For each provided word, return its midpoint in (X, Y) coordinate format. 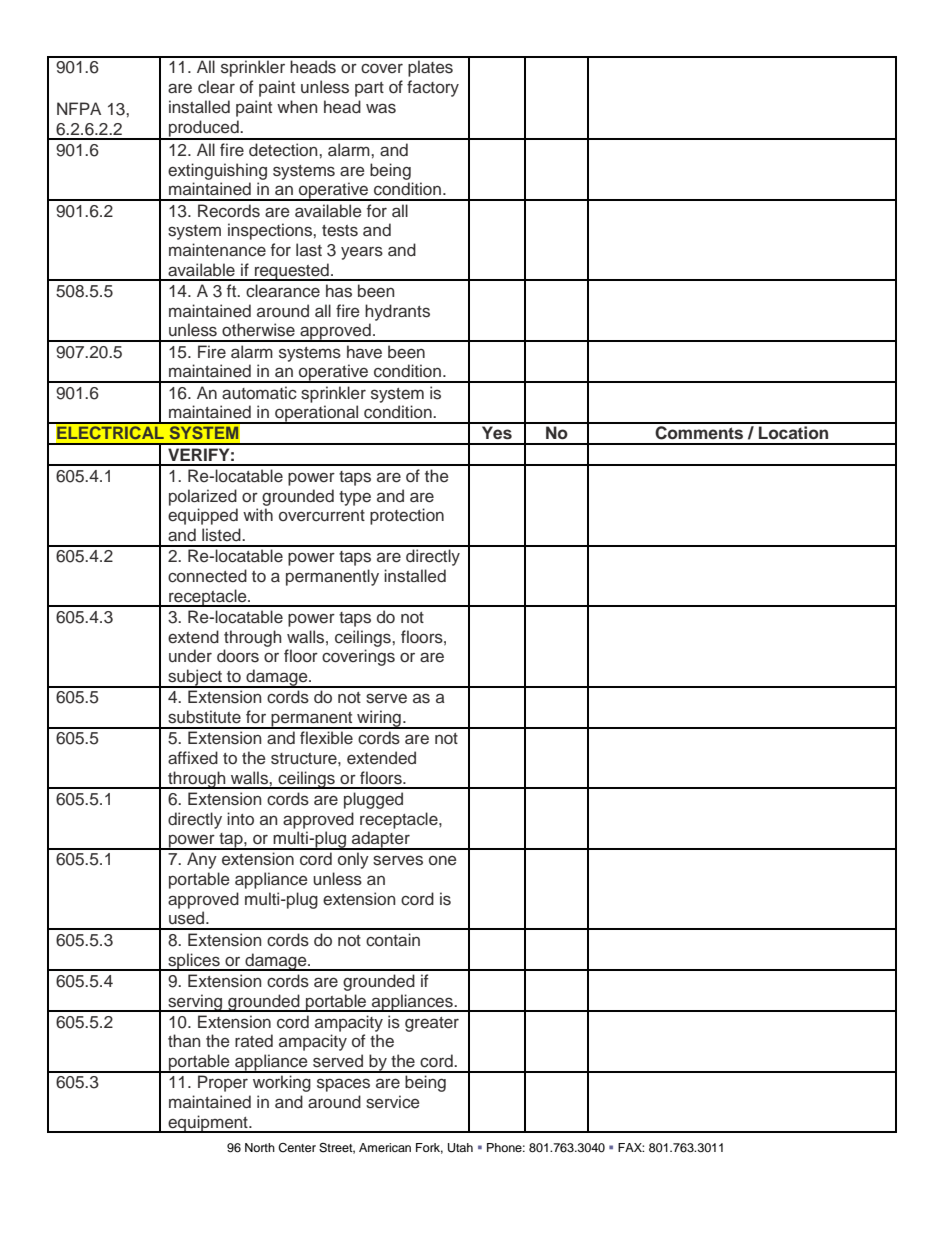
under (190, 656)
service (393, 1102)
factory (433, 88)
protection (407, 516)
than (184, 1040)
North (260, 1147)
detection (284, 150)
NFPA (79, 108)
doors (238, 656)
